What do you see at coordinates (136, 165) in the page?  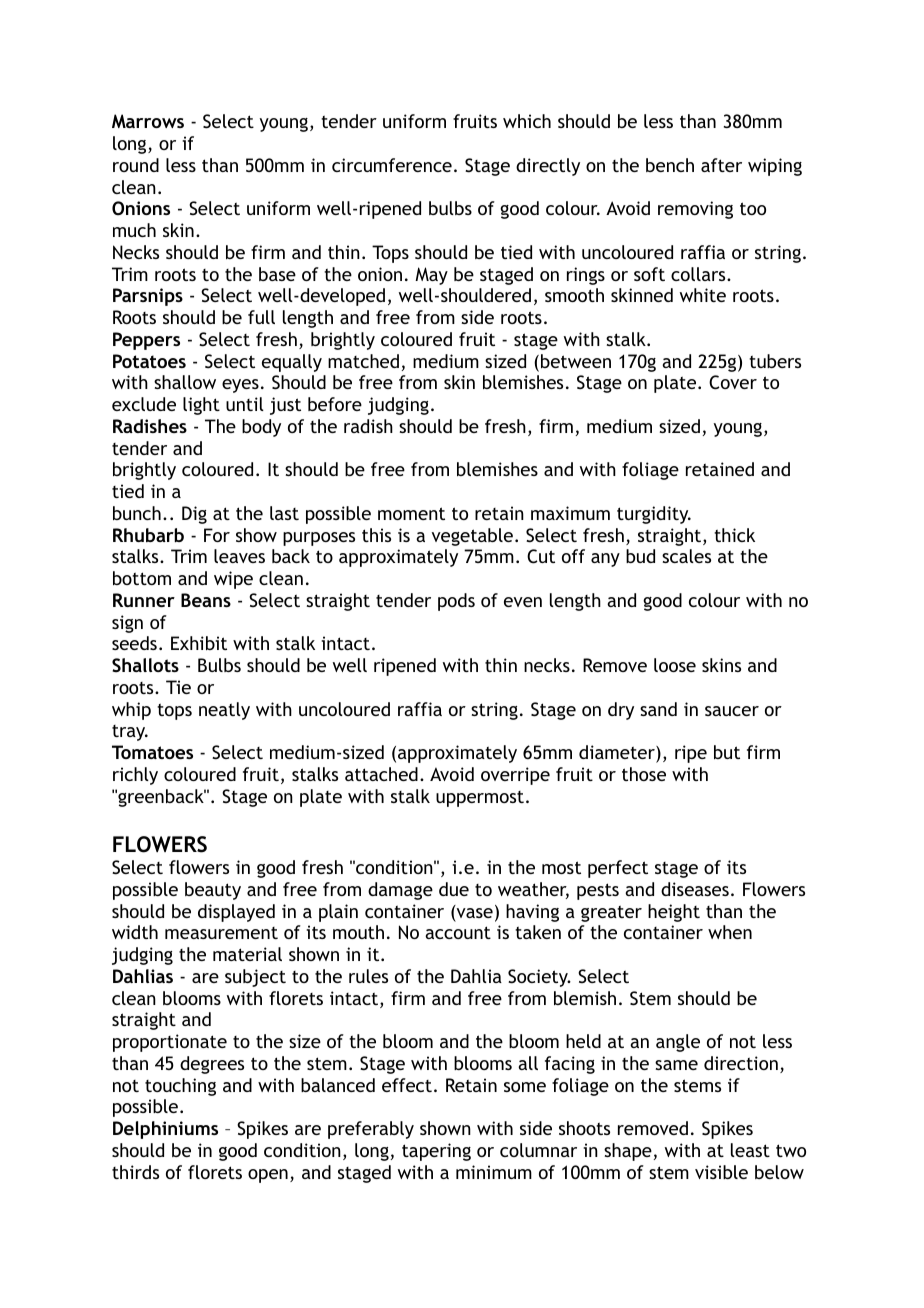 I see `round` at bounding box center [136, 165].
